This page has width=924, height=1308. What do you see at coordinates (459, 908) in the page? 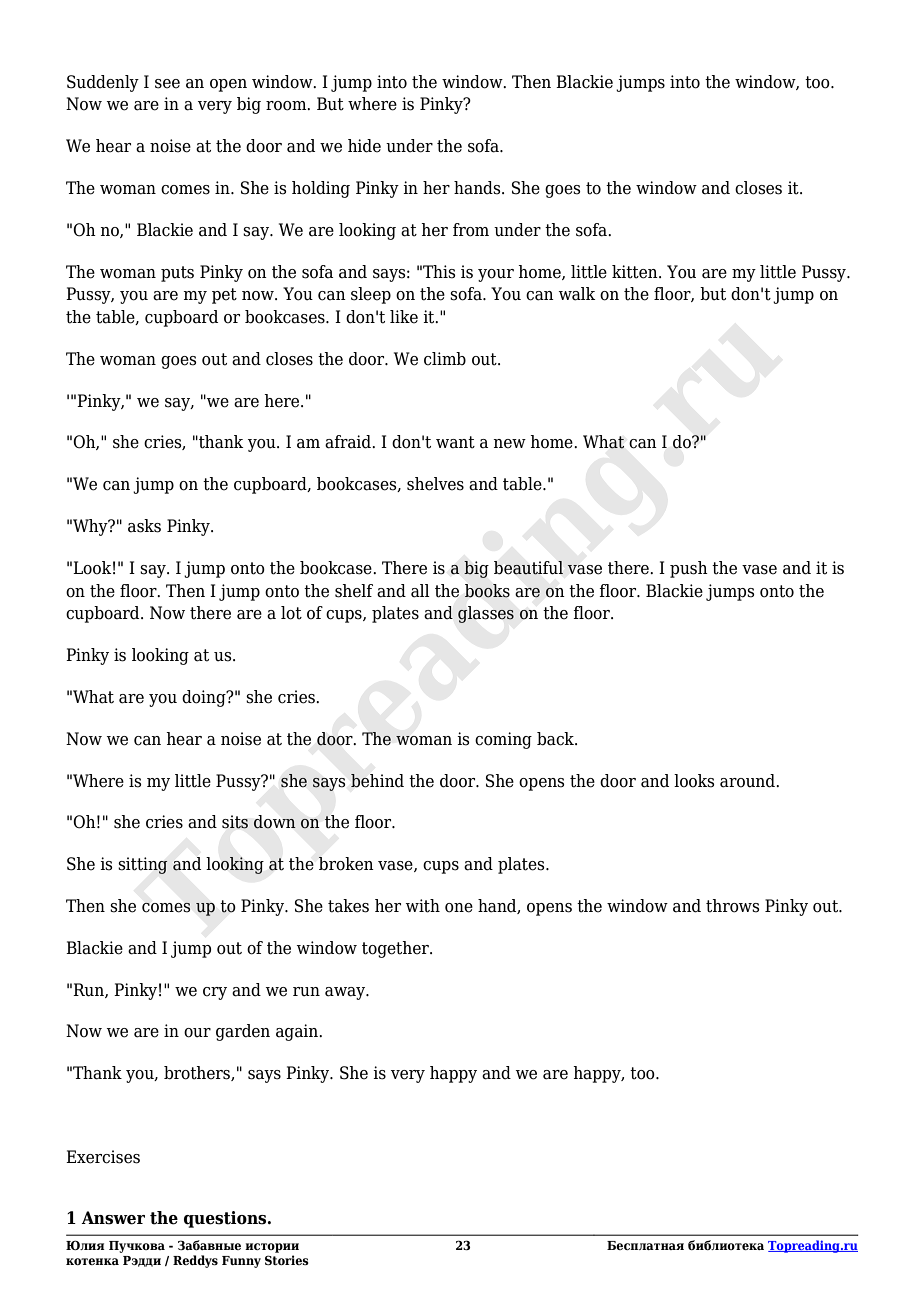
I see `one` at bounding box center [459, 908].
